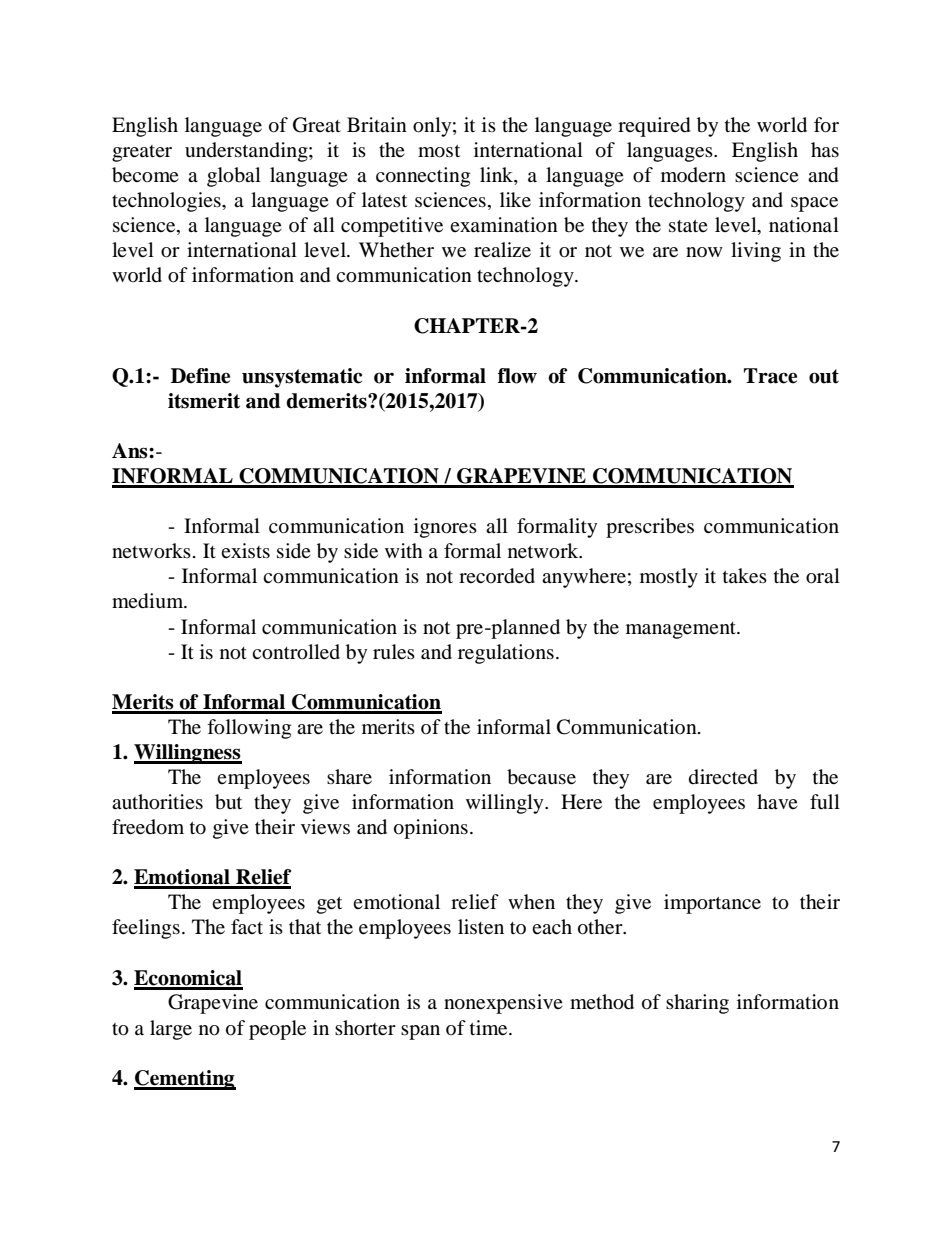  What do you see at coordinates (506, 804) in the screenshot?
I see `willingly` at bounding box center [506, 804].
